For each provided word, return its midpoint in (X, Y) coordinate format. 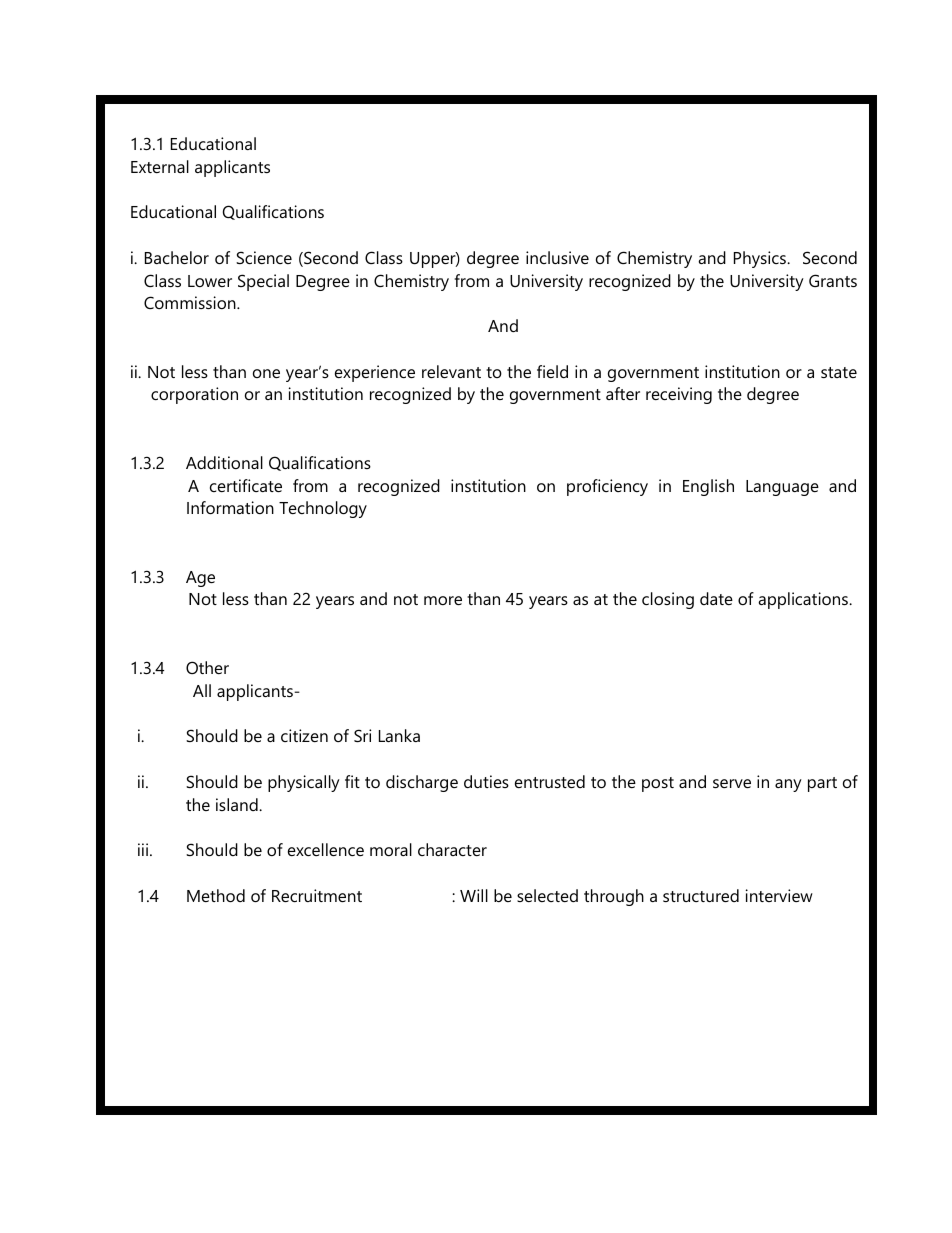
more (443, 600)
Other (207, 667)
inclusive (557, 257)
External (160, 166)
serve (732, 783)
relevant (451, 371)
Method (216, 895)
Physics (761, 259)
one (266, 373)
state (839, 372)
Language (782, 488)
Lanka (399, 735)
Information (230, 507)
